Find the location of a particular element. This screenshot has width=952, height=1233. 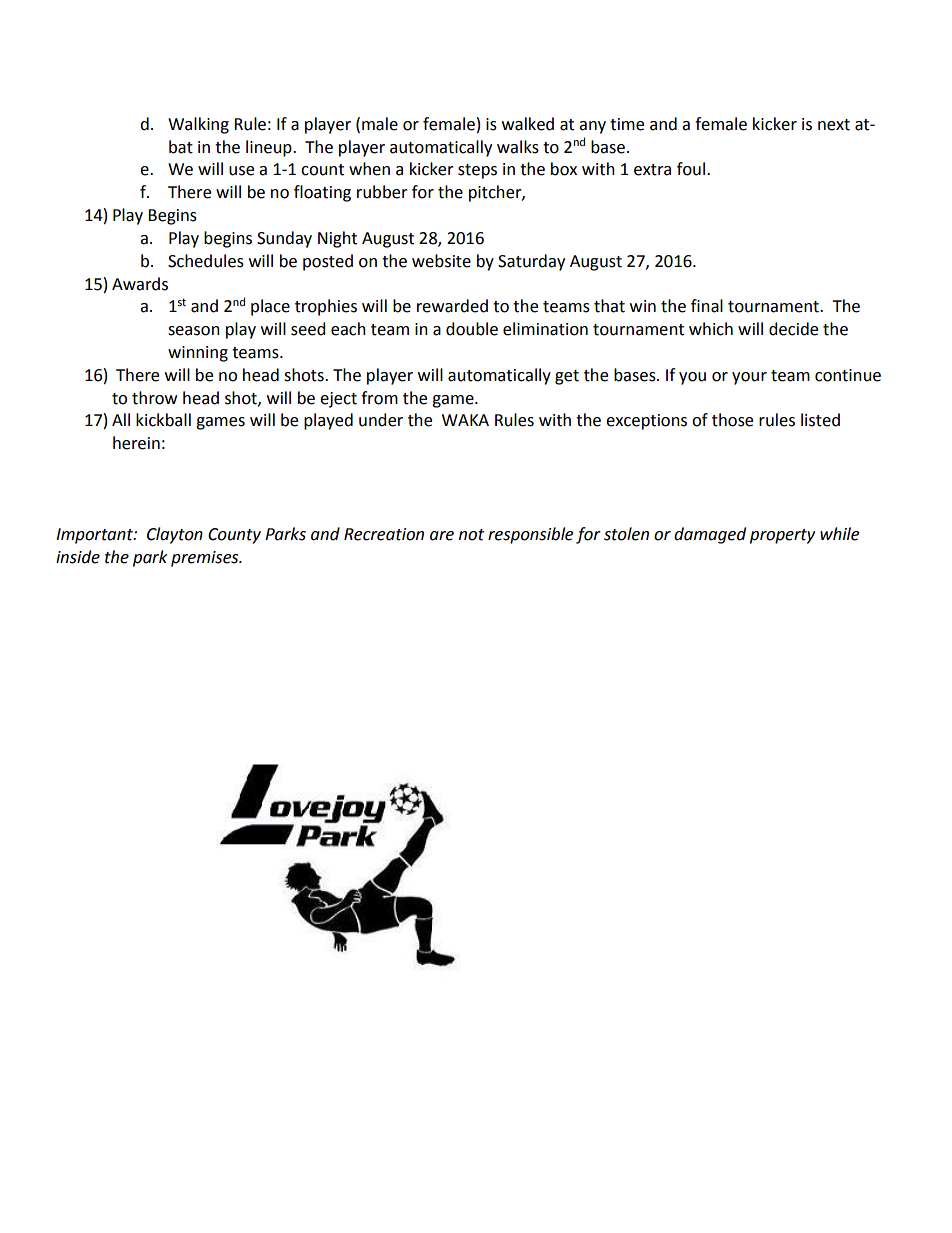

Schedules is located at coordinates (206, 261).
